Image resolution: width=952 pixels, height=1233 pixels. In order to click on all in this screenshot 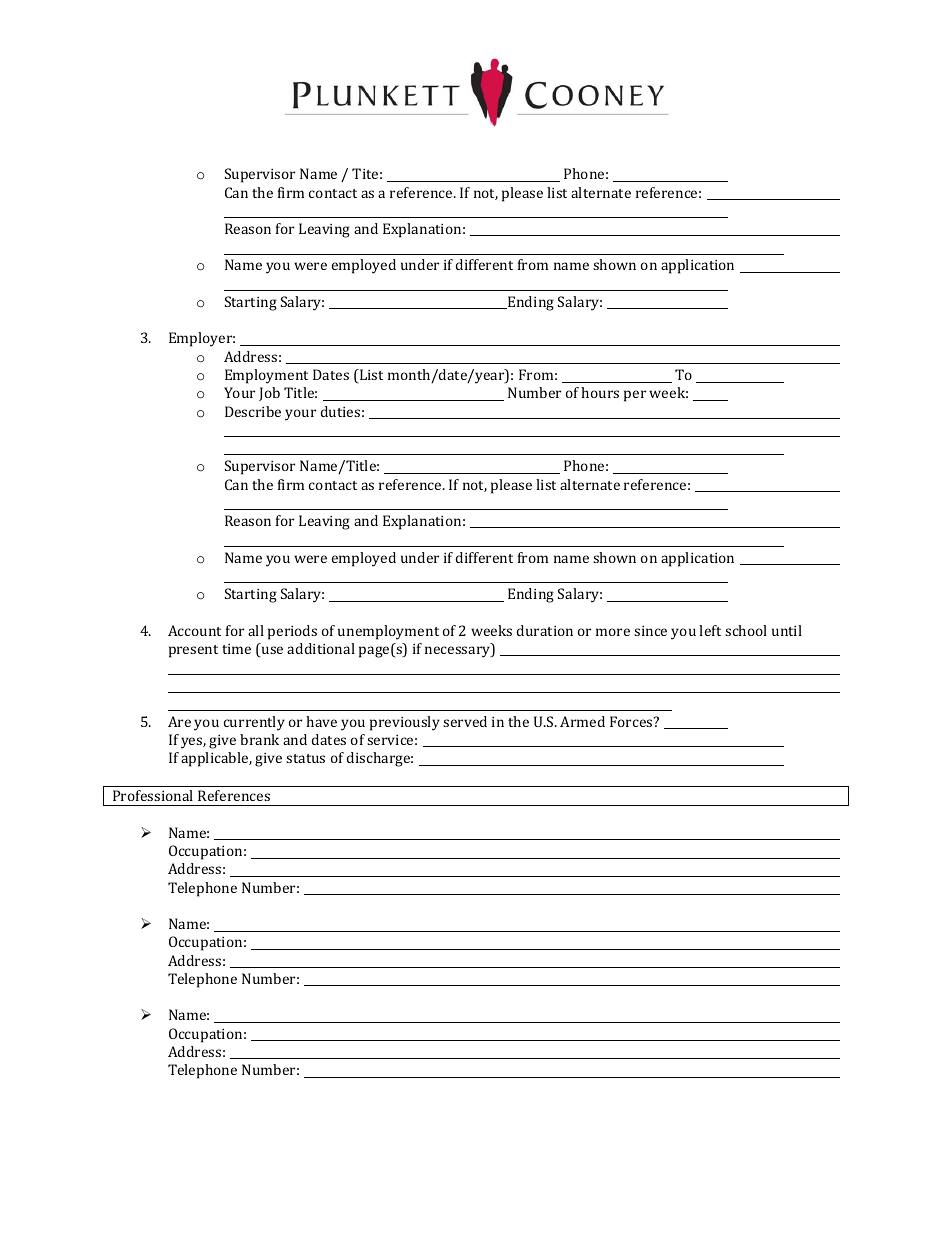, I will do `click(256, 630)`.
